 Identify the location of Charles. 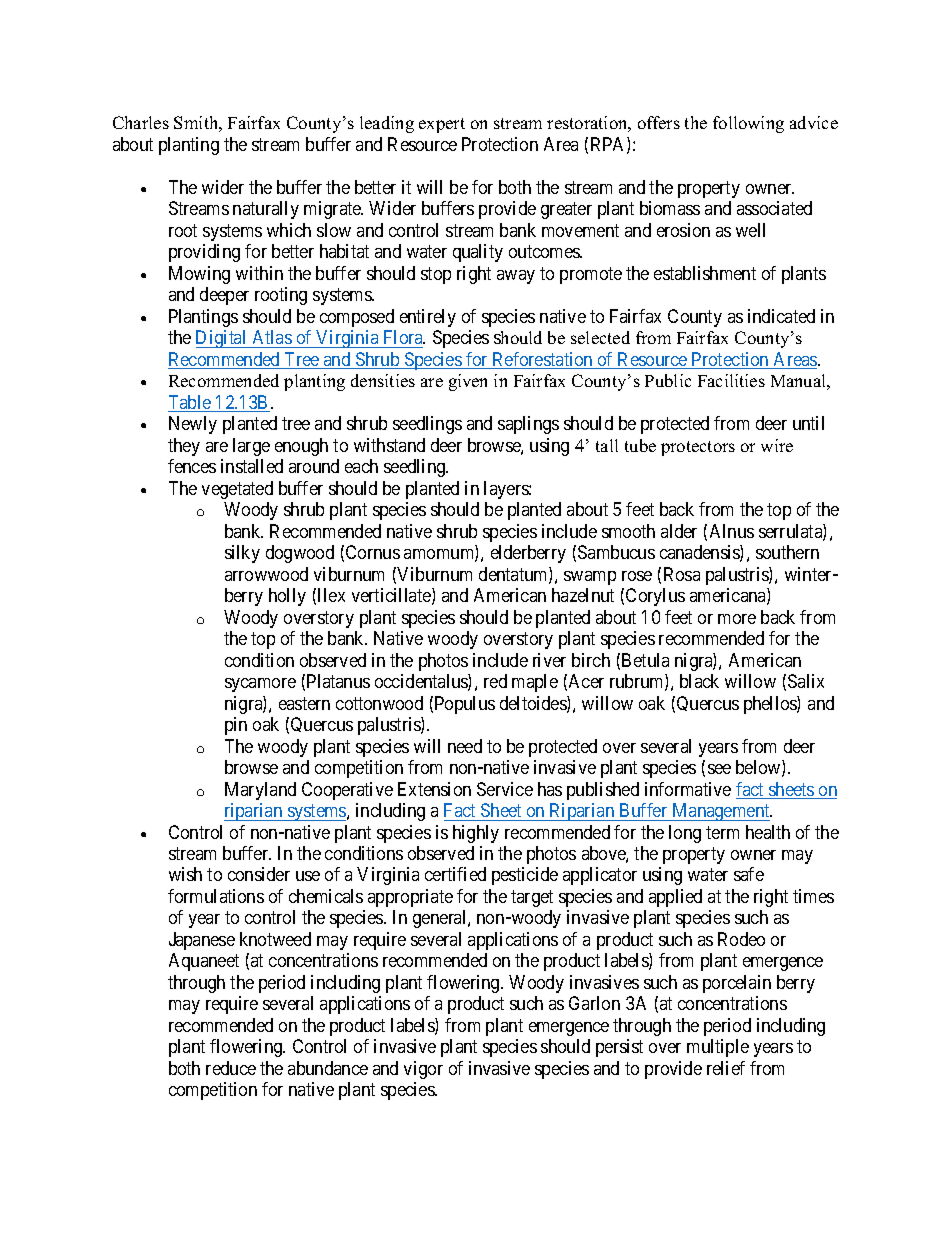
(141, 122).
